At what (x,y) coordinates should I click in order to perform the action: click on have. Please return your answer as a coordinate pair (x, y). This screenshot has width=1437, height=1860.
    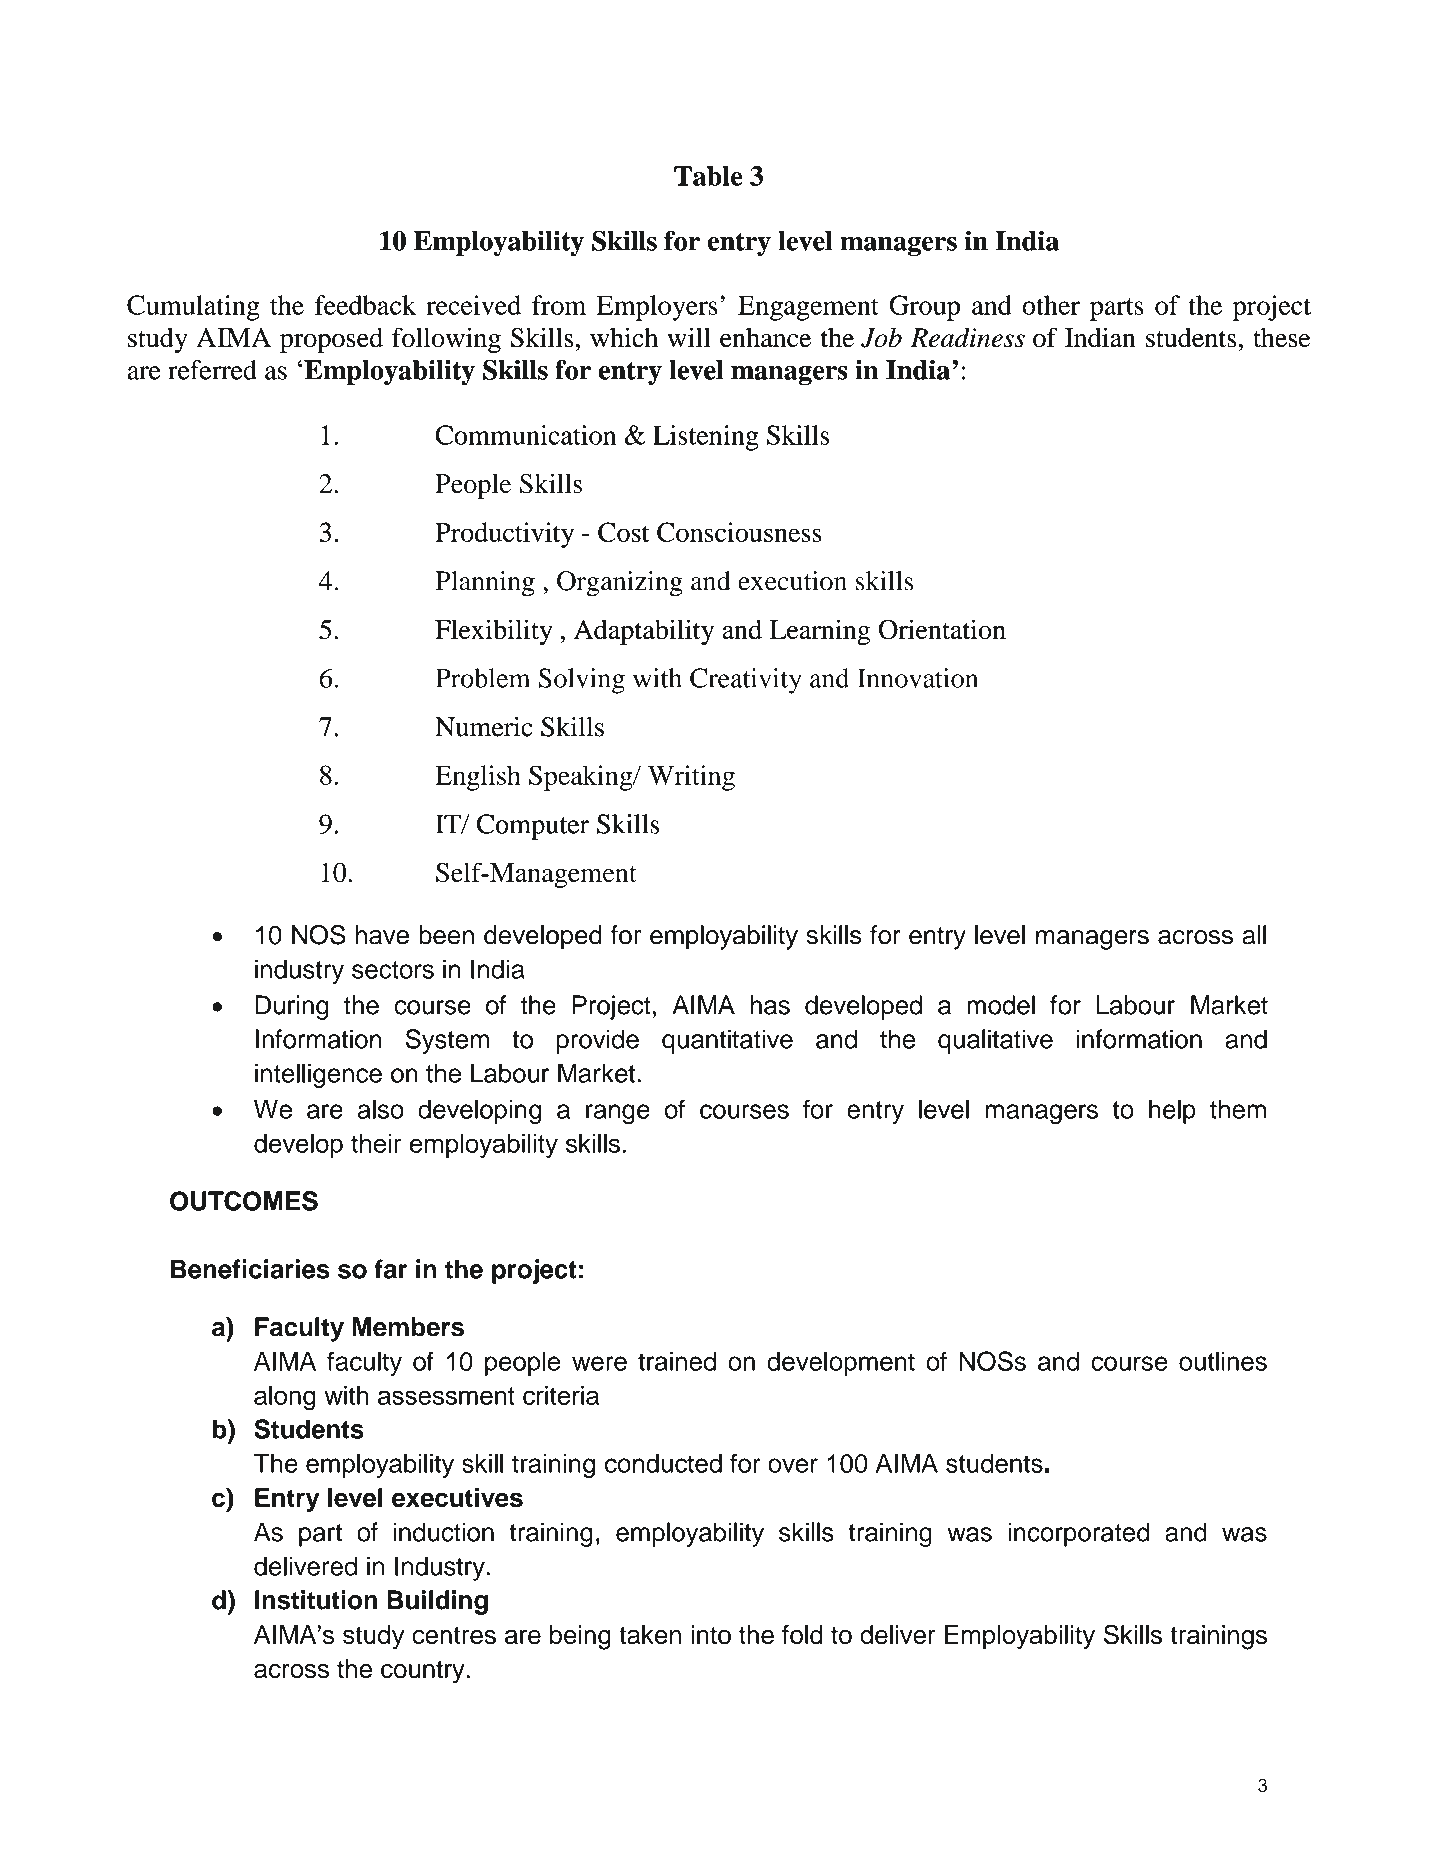
    Looking at the image, I should click on (382, 935).
